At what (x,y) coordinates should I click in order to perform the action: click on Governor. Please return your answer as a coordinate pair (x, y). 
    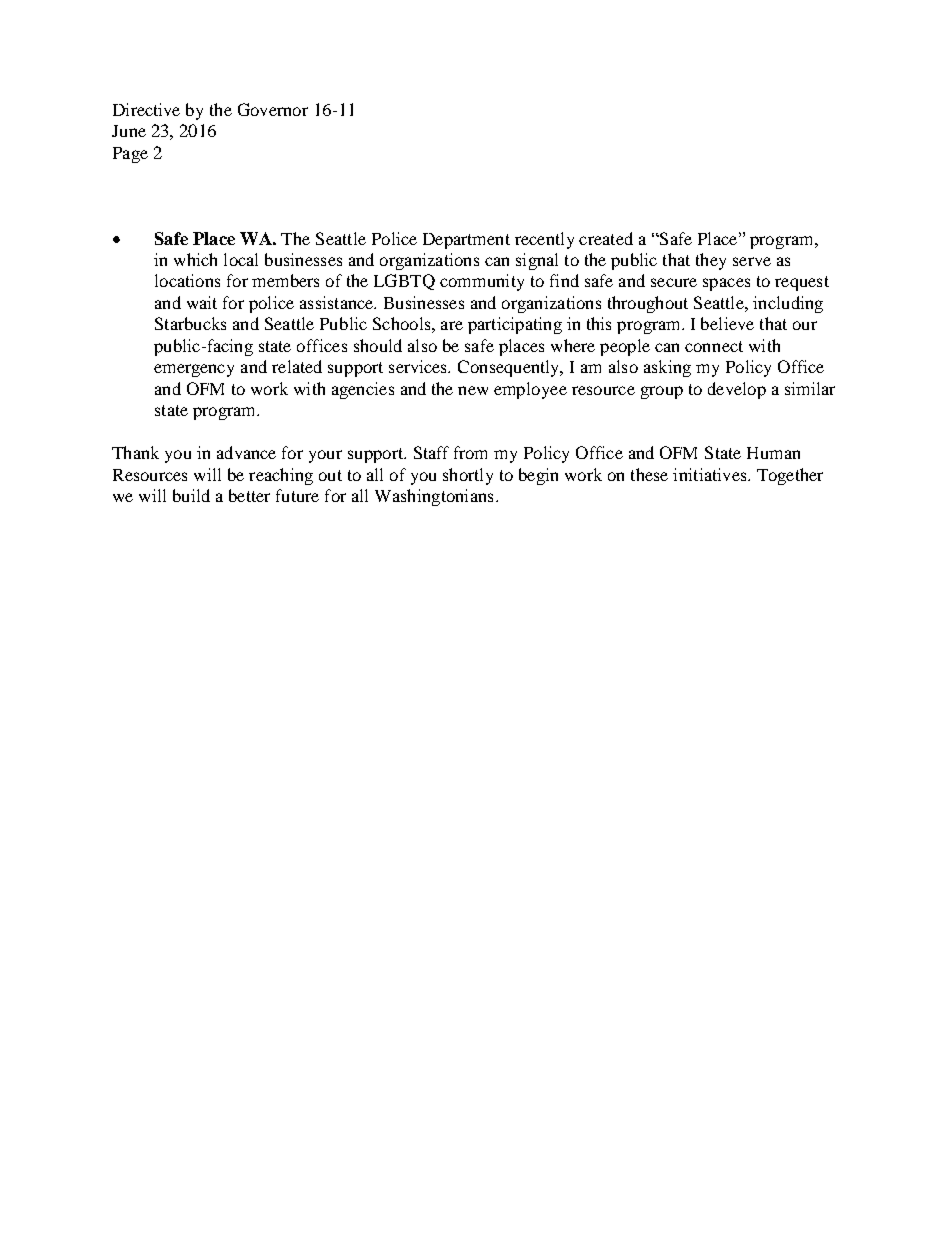
    Looking at the image, I should click on (273, 109).
